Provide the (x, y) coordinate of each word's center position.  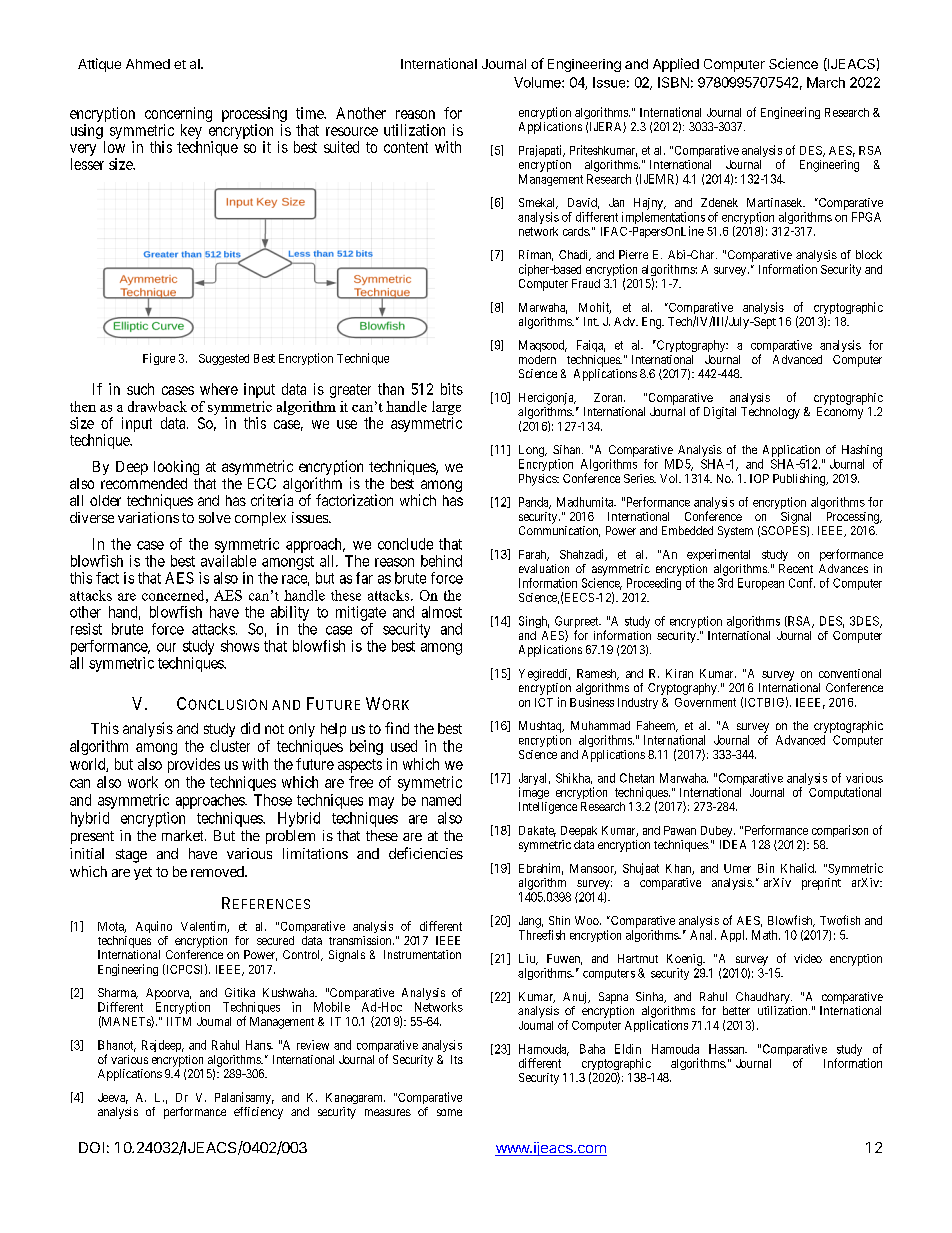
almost (442, 612)
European (761, 584)
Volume (538, 82)
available (228, 561)
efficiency (258, 1113)
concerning (178, 116)
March (826, 82)
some (449, 1112)
